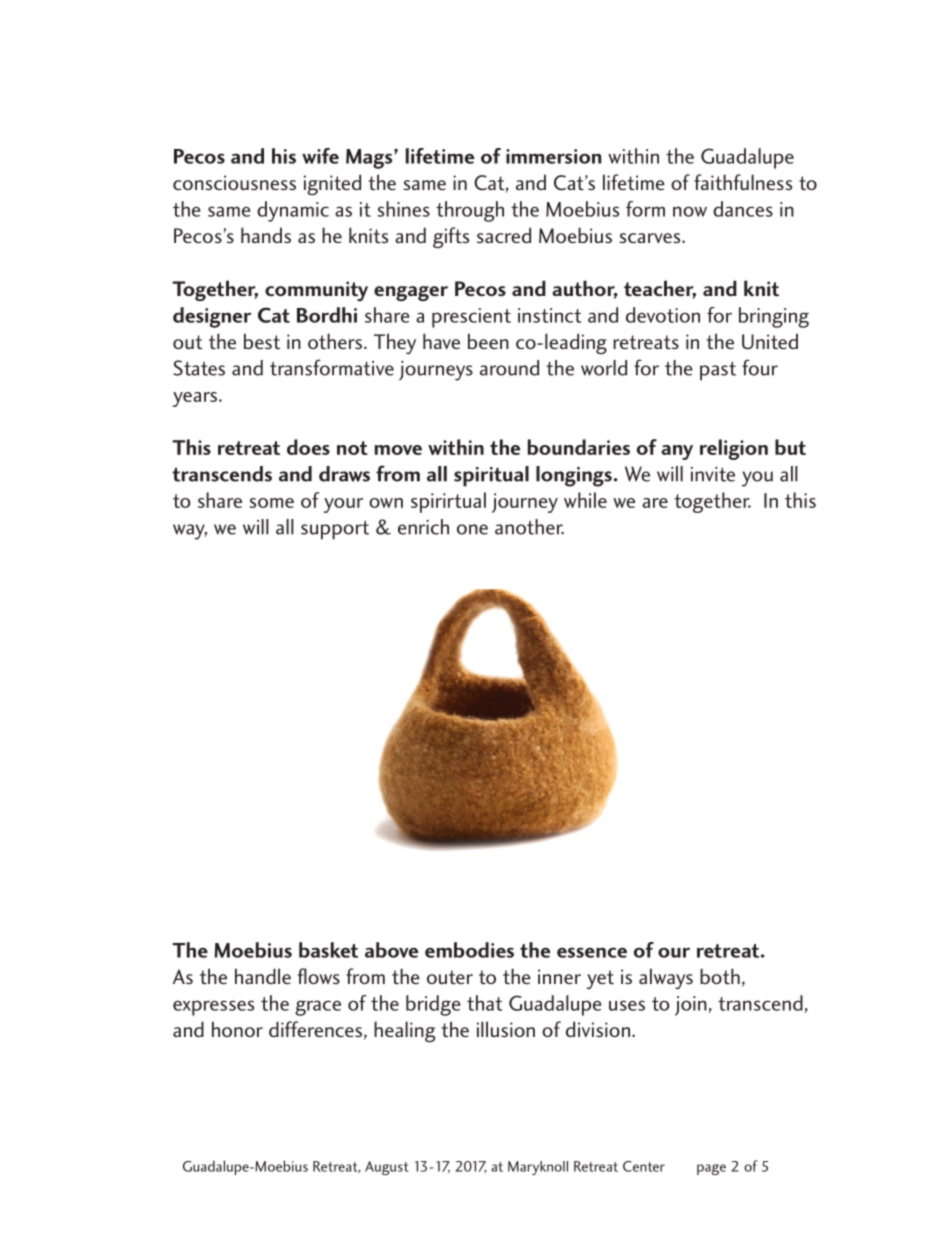 The image size is (952, 1233). I want to click on through, so click(470, 211).
